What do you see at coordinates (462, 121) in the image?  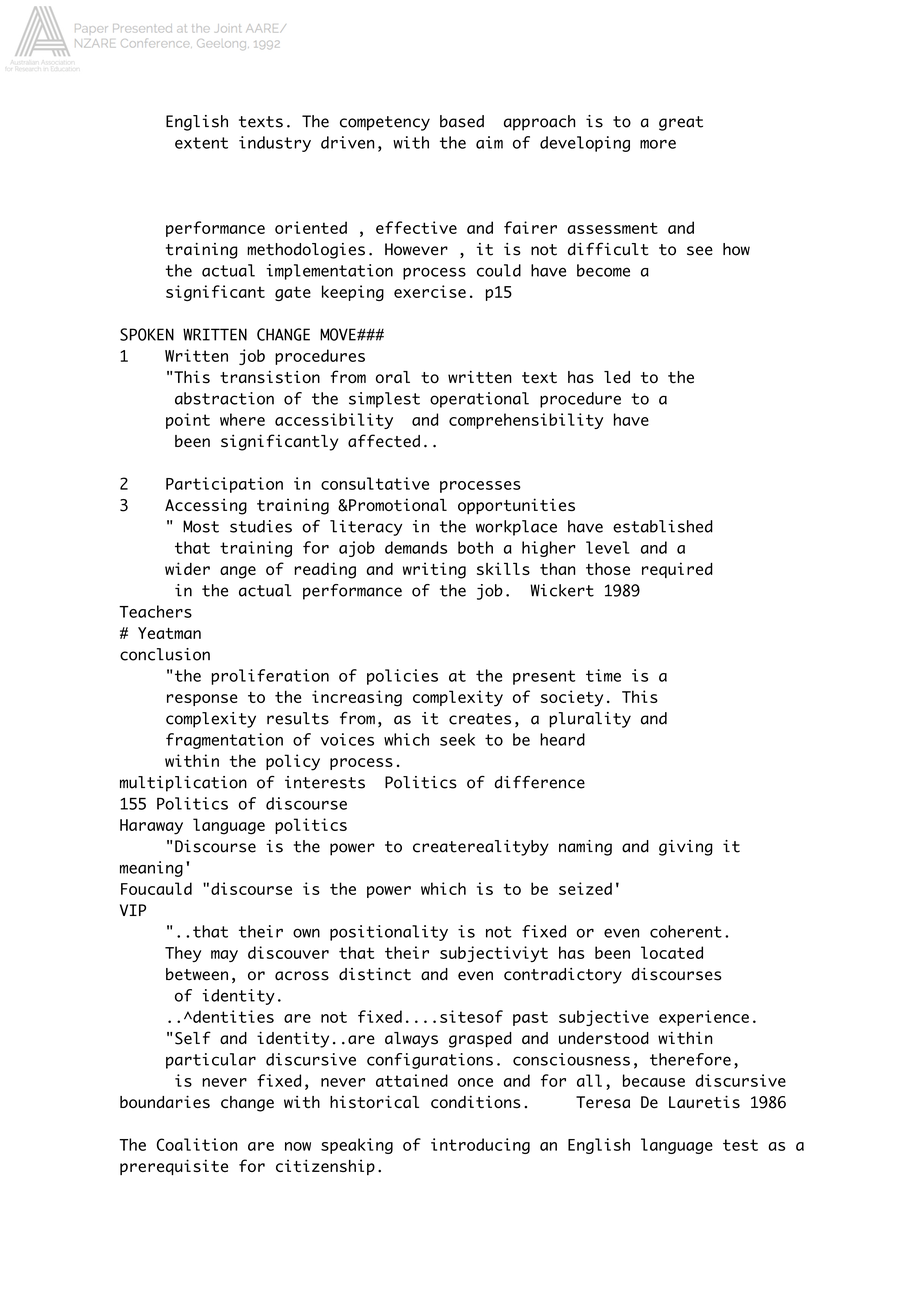 I see `based` at bounding box center [462, 121].
